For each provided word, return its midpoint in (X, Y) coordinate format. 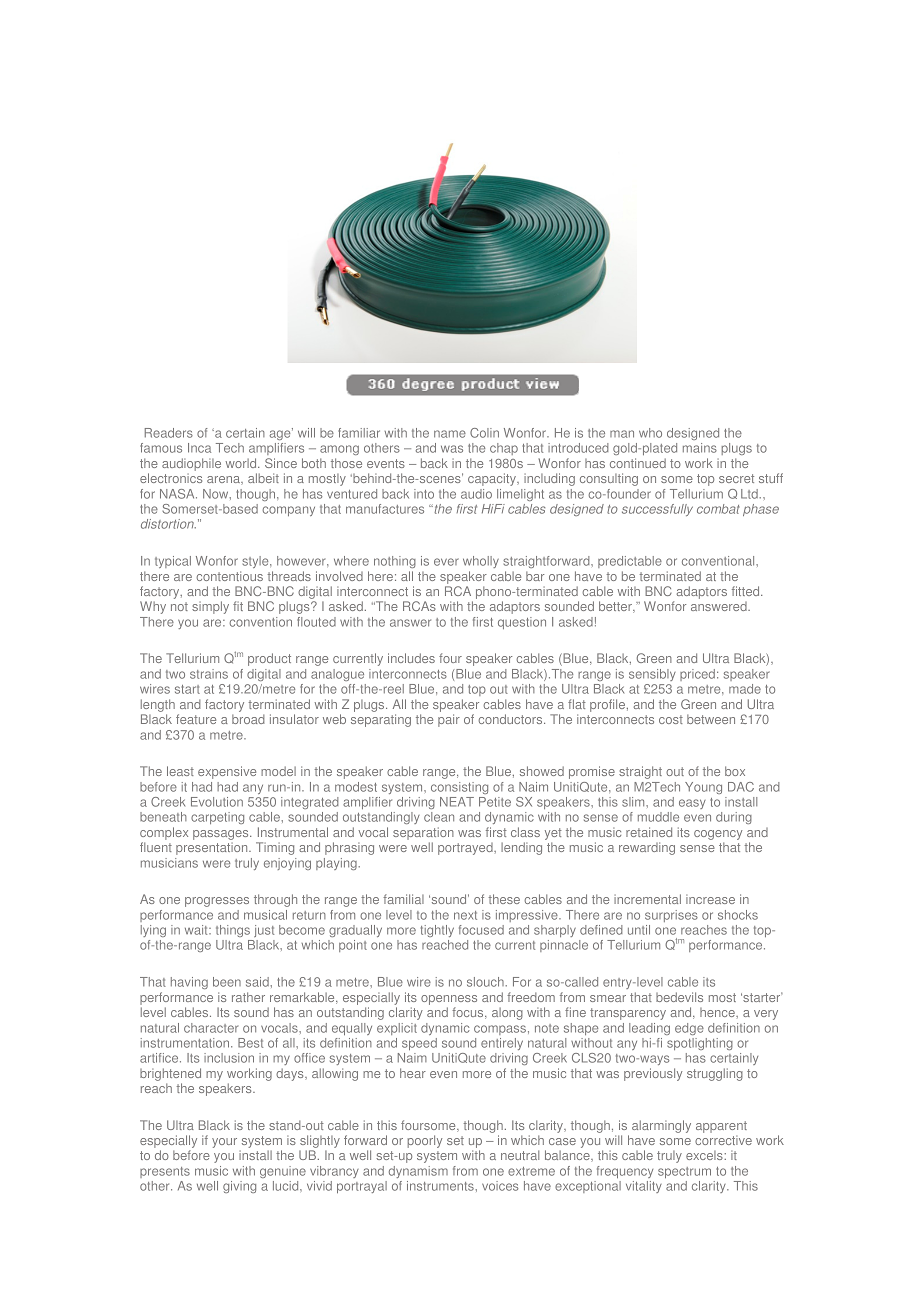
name (450, 434)
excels (705, 1155)
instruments (441, 1186)
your (224, 1143)
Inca (199, 448)
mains (700, 448)
